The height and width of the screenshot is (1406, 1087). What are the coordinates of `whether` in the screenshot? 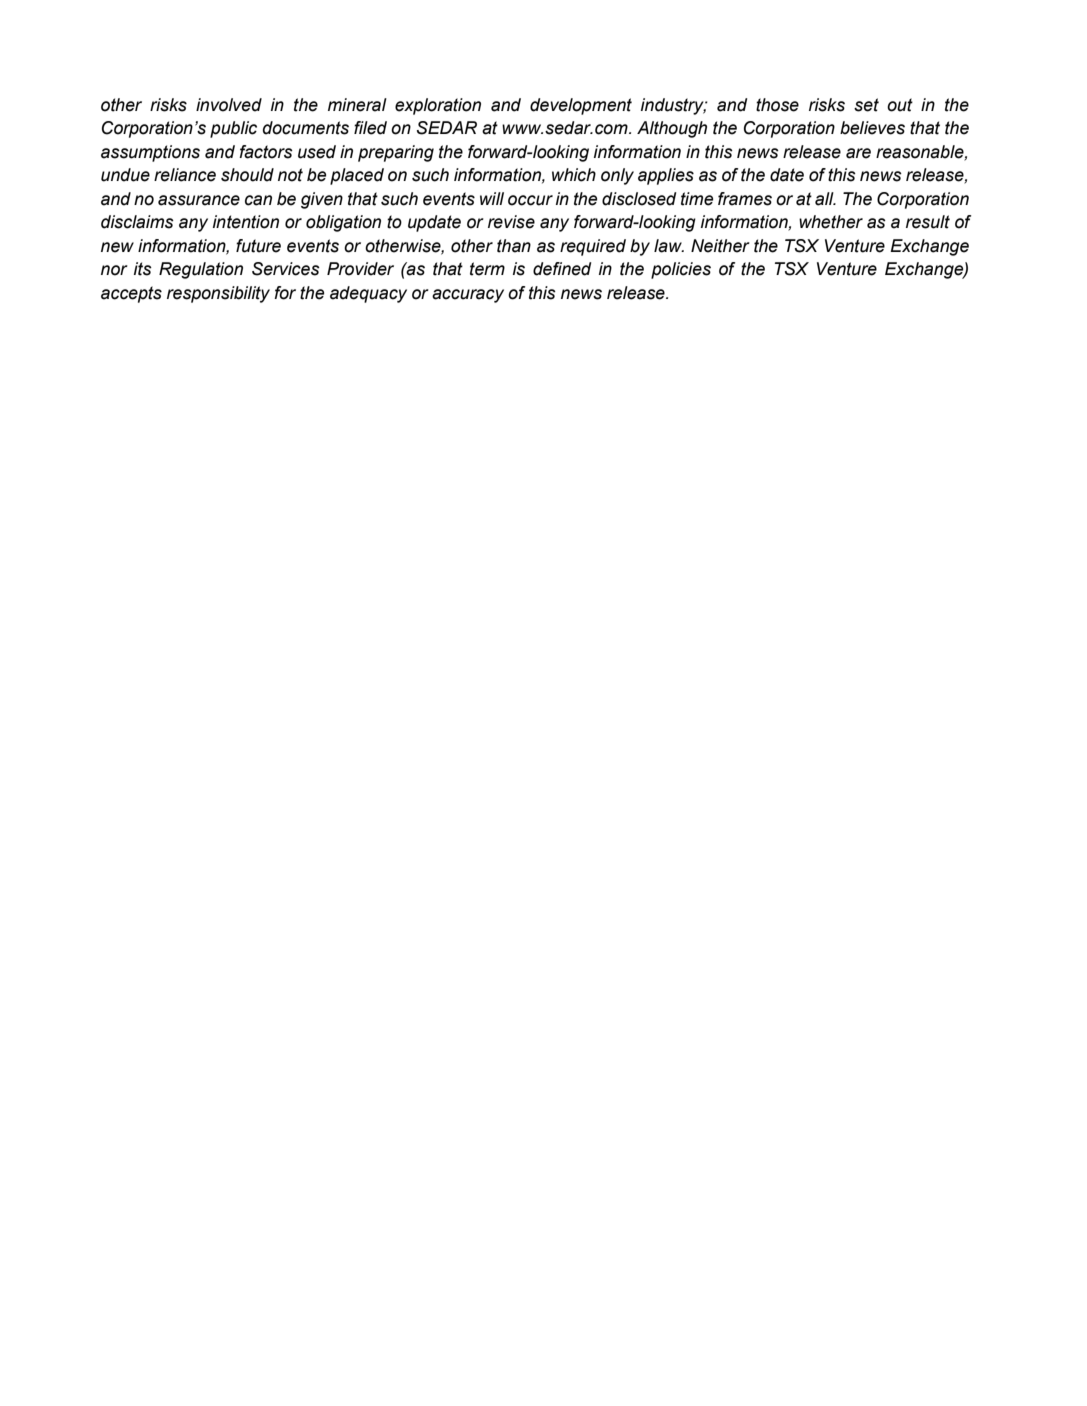 It's located at (831, 222).
